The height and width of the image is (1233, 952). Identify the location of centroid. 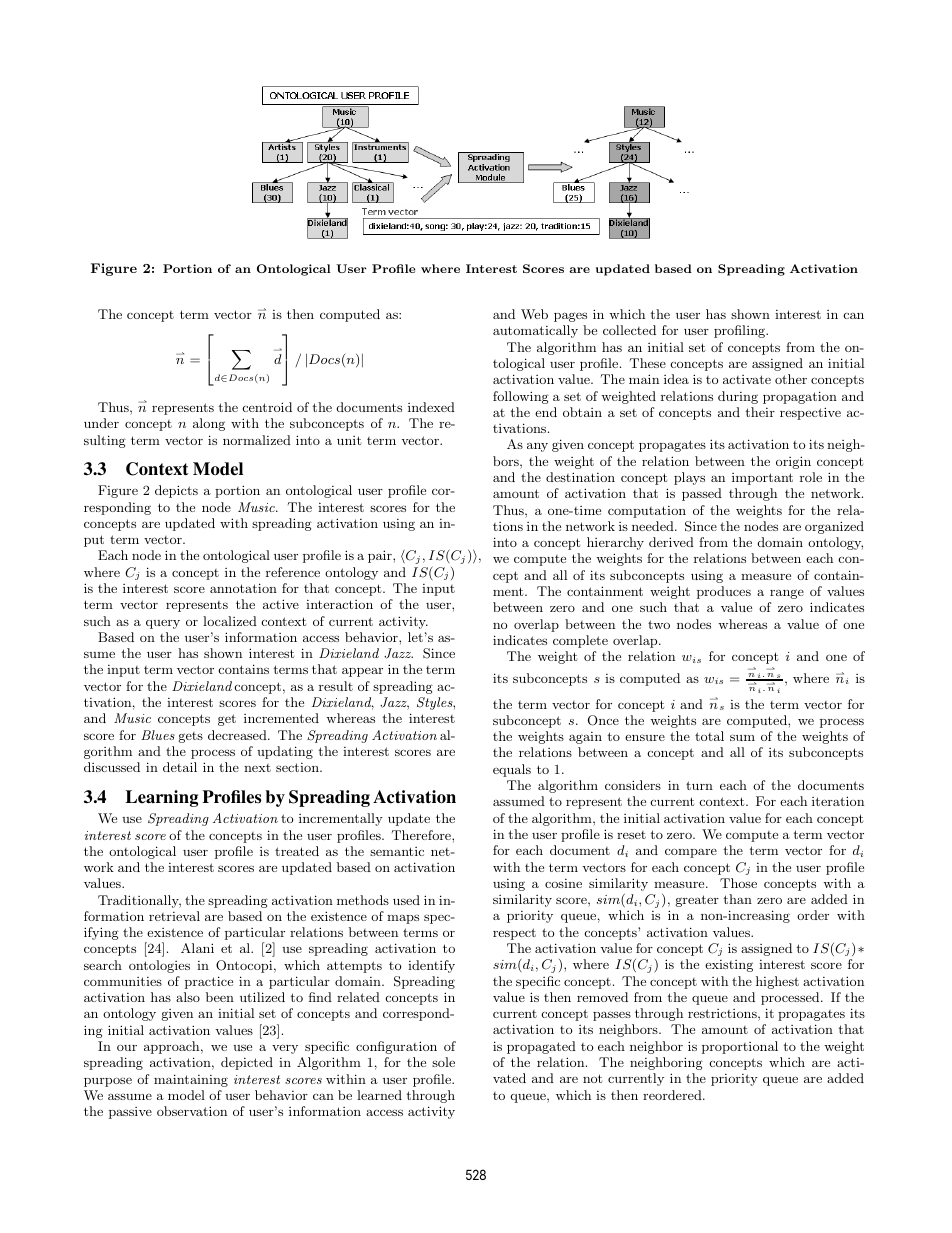
(267, 407).
